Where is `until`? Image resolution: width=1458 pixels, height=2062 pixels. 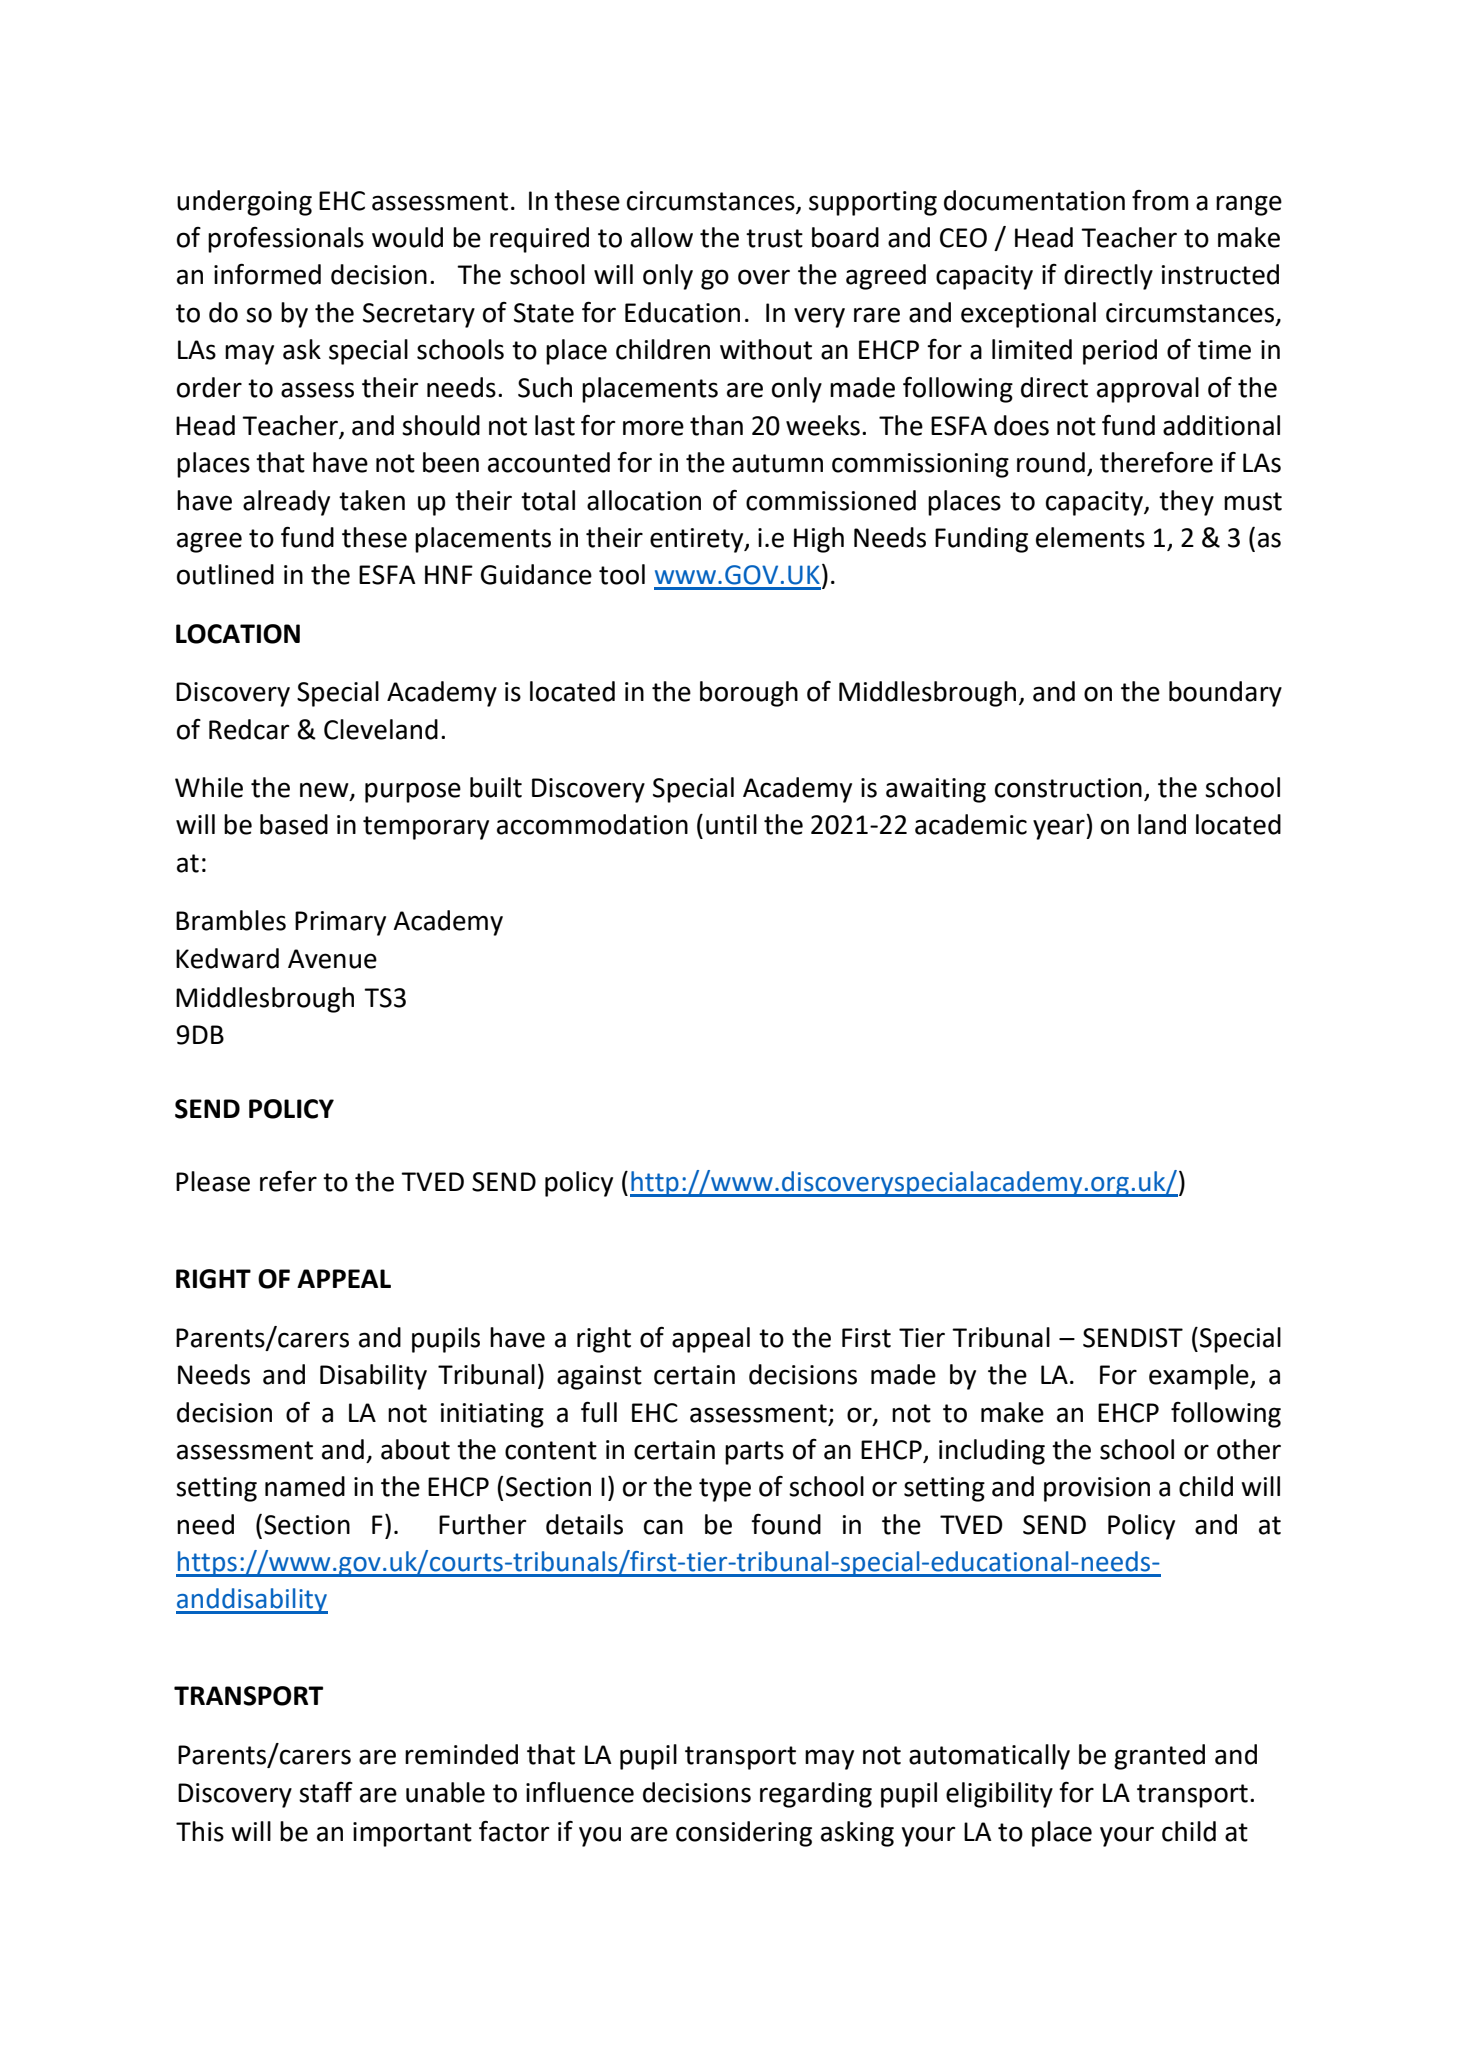 until is located at coordinates (731, 824).
